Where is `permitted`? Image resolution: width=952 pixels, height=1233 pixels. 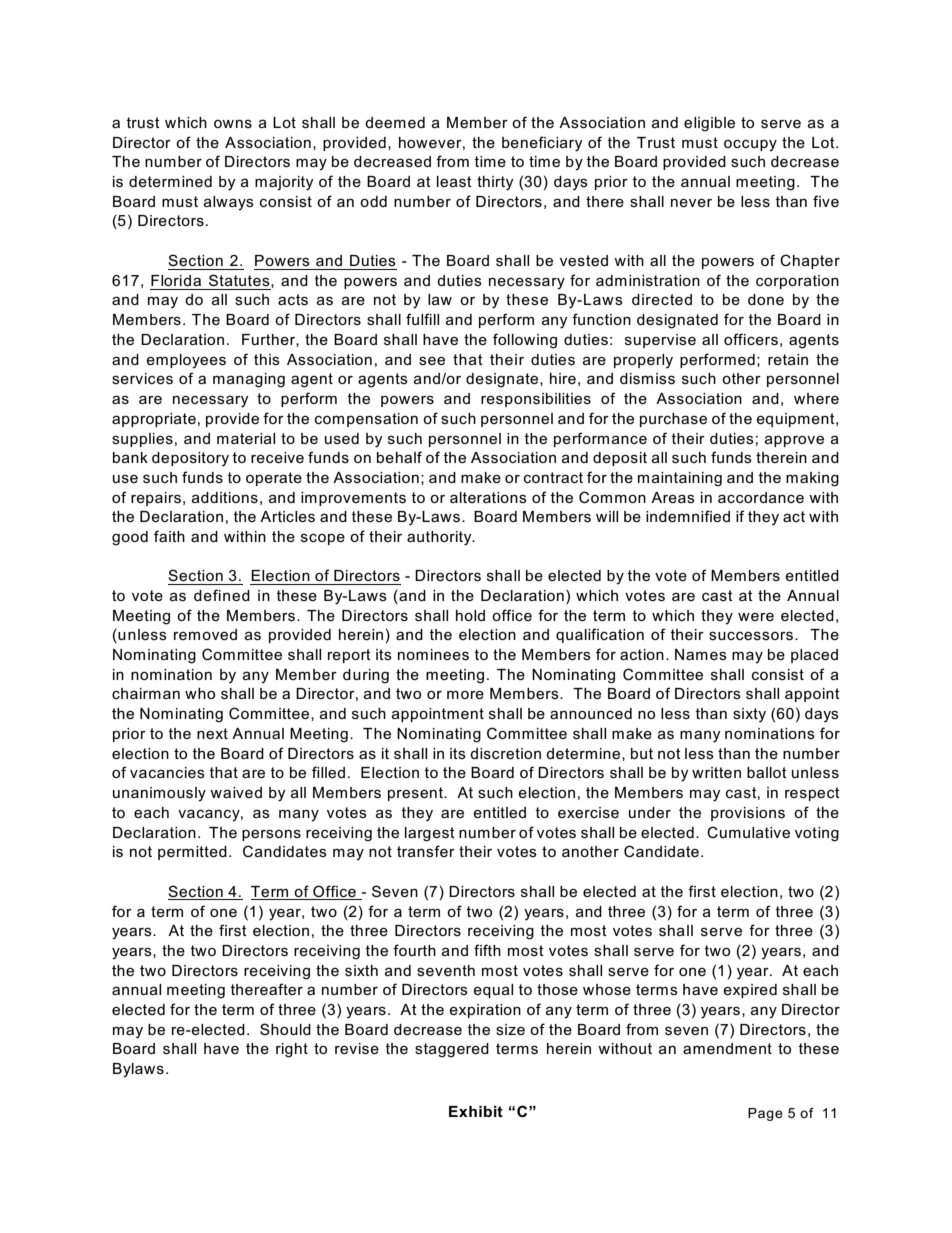 permitted is located at coordinates (192, 853).
